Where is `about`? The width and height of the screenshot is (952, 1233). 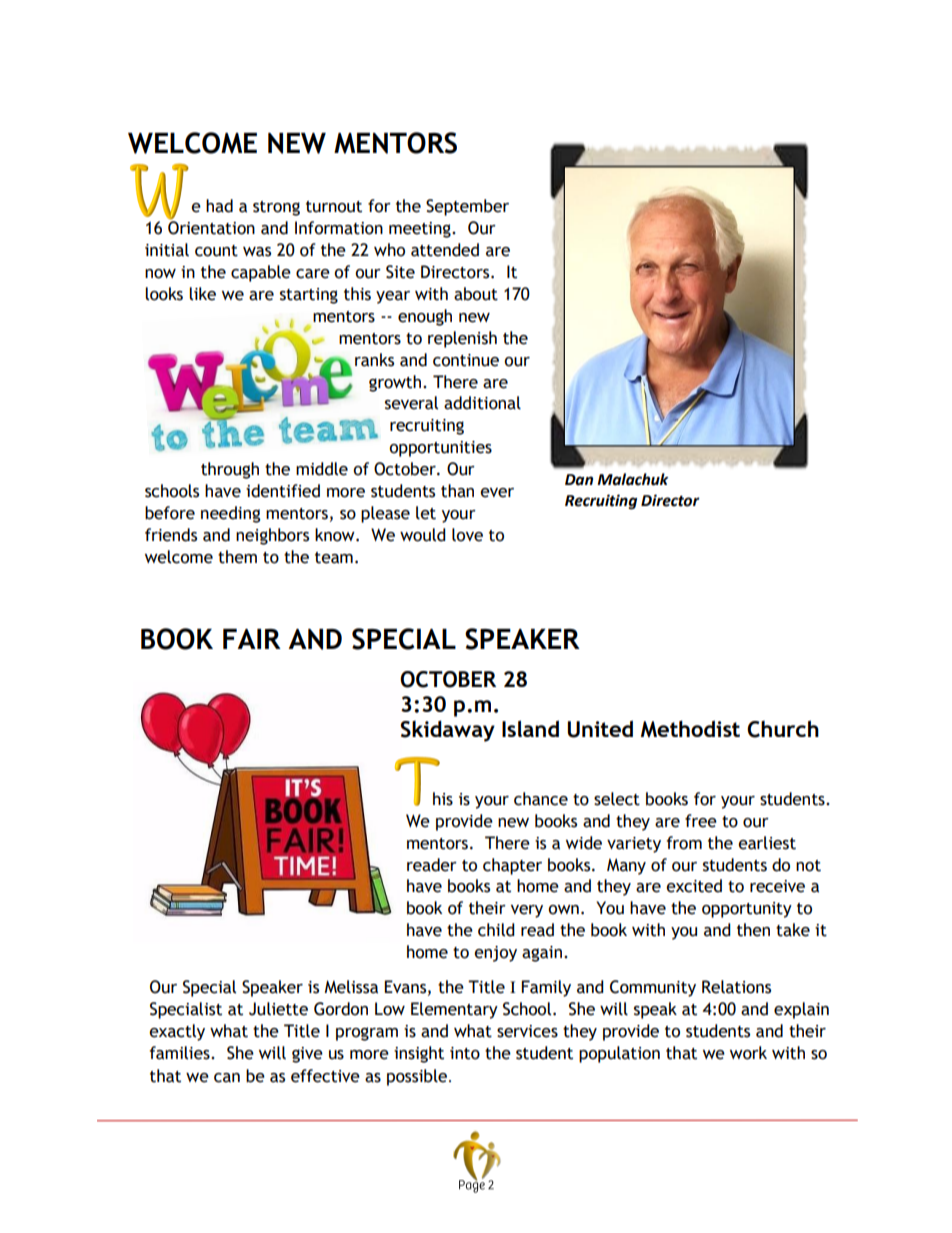
about is located at coordinates (476, 294).
